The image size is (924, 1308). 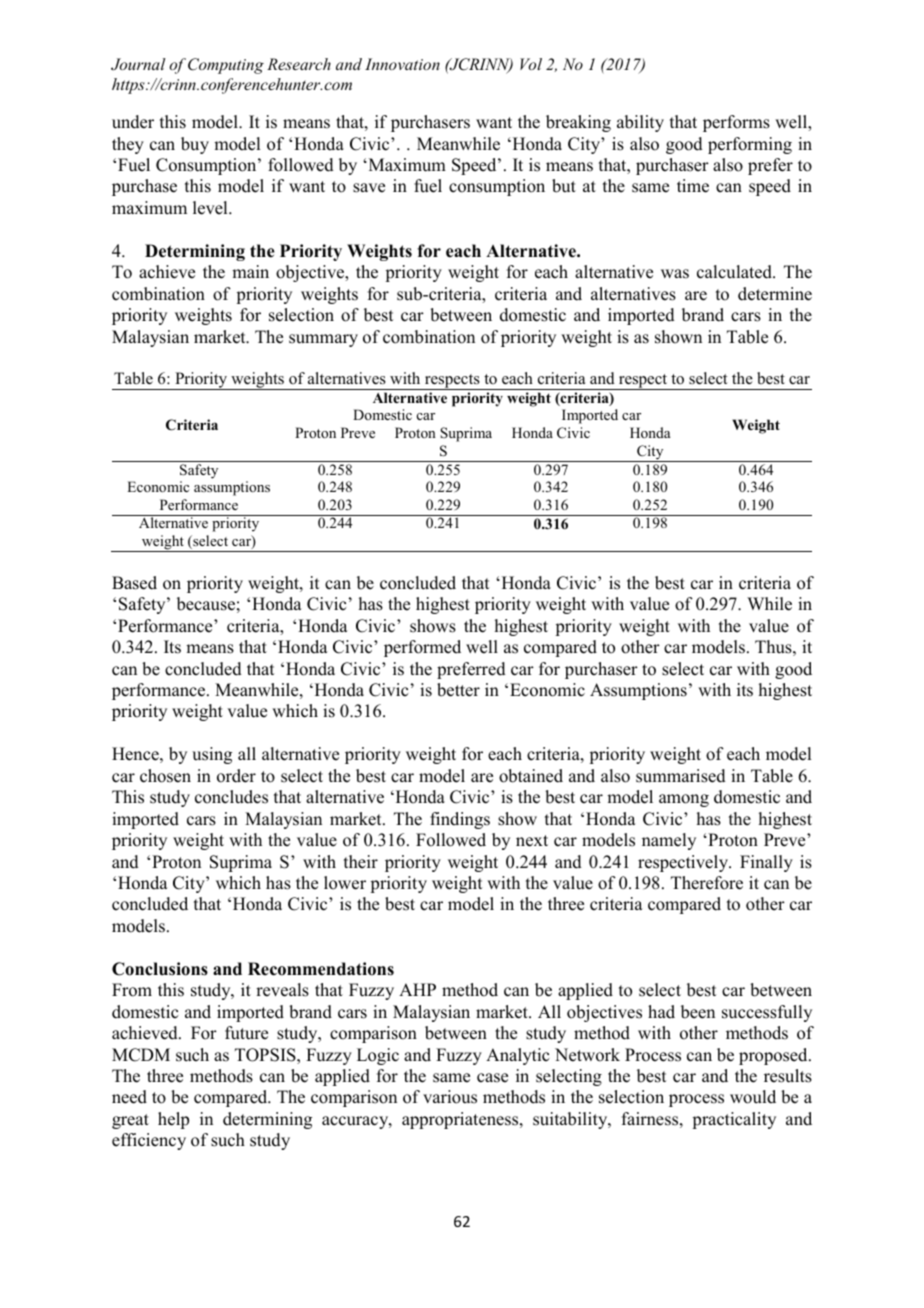 I want to click on findings, so click(x=460, y=820).
